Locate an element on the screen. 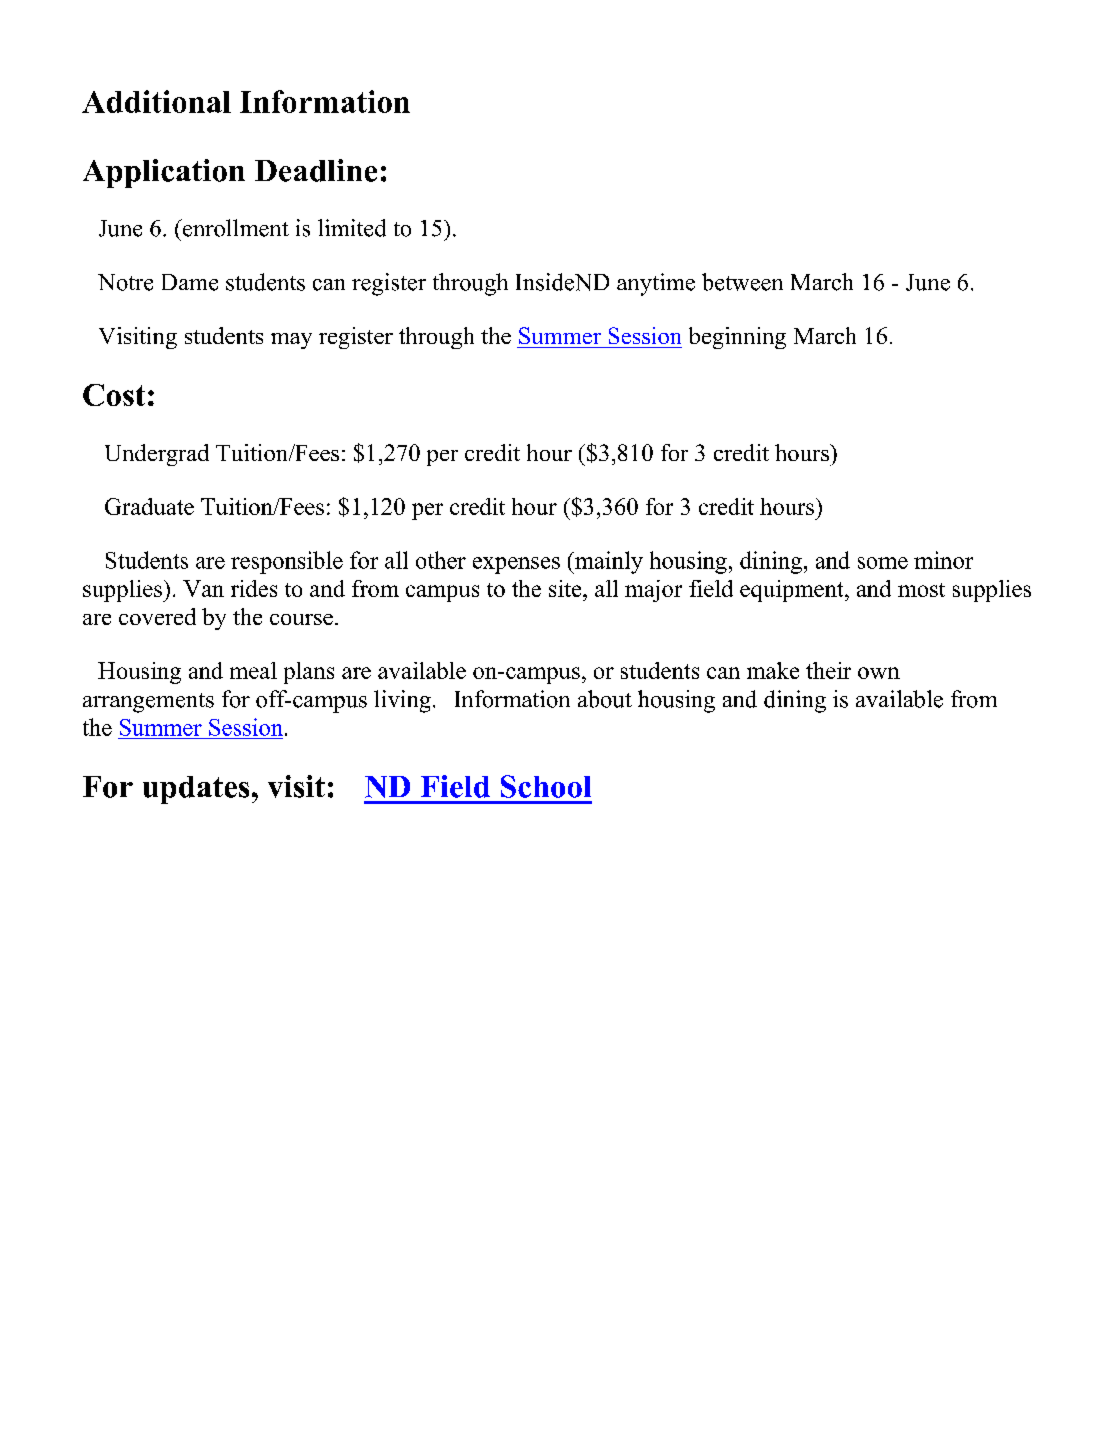 This screenshot has width=1115, height=1443. anytime is located at coordinates (656, 284).
